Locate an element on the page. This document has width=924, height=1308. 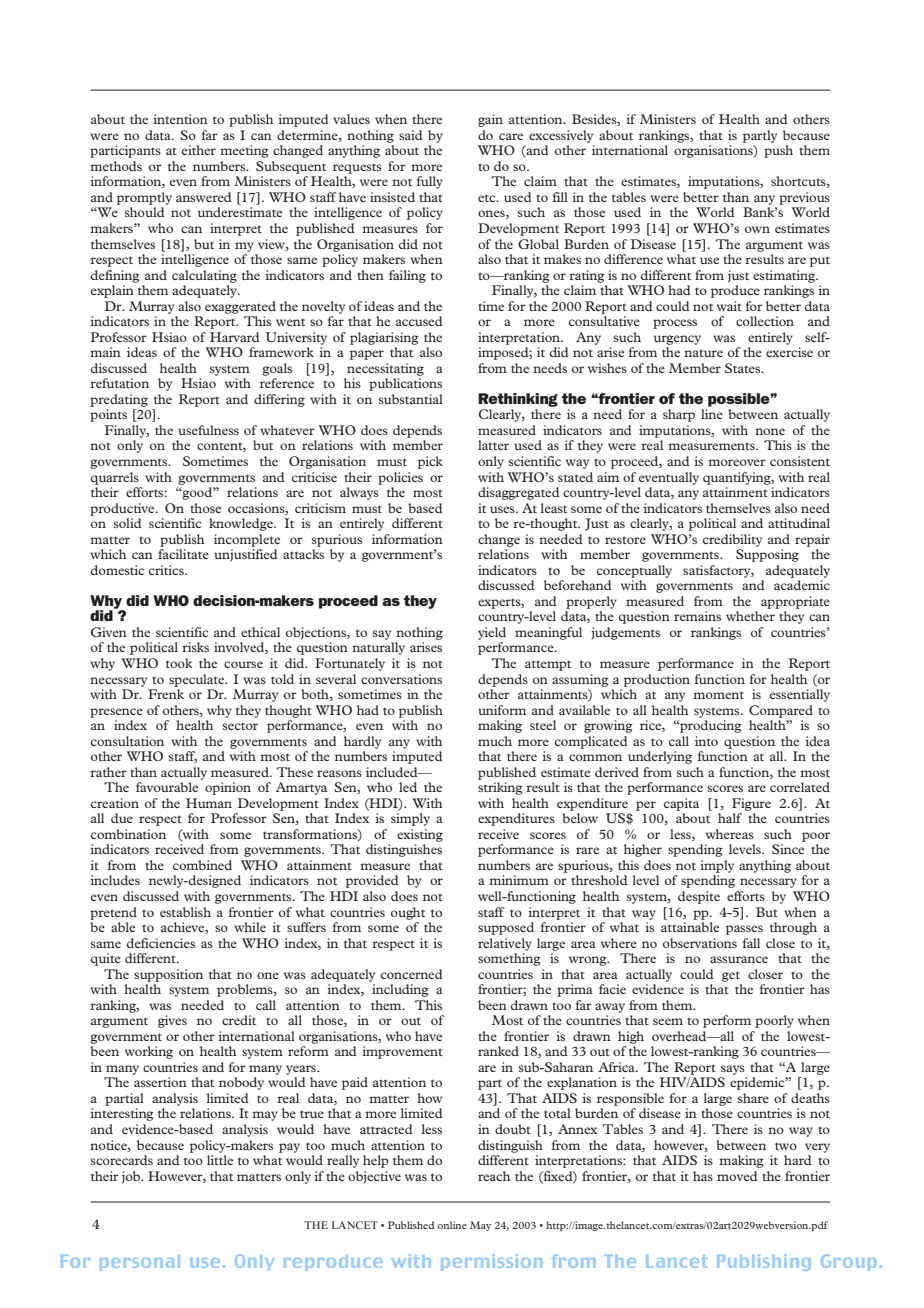
either is located at coordinates (199, 150).
